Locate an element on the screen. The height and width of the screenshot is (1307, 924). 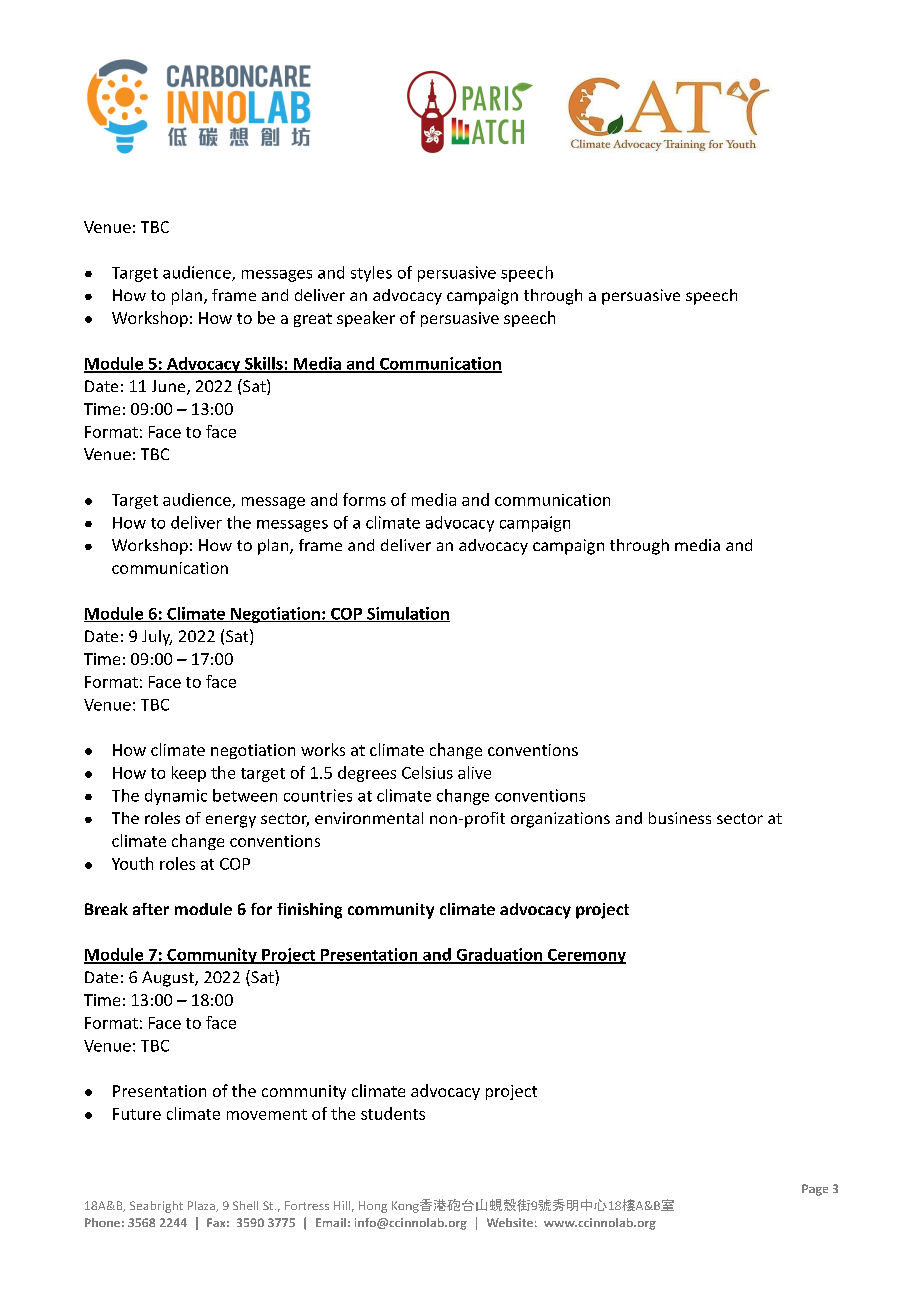
Skills is located at coordinates (263, 364).
